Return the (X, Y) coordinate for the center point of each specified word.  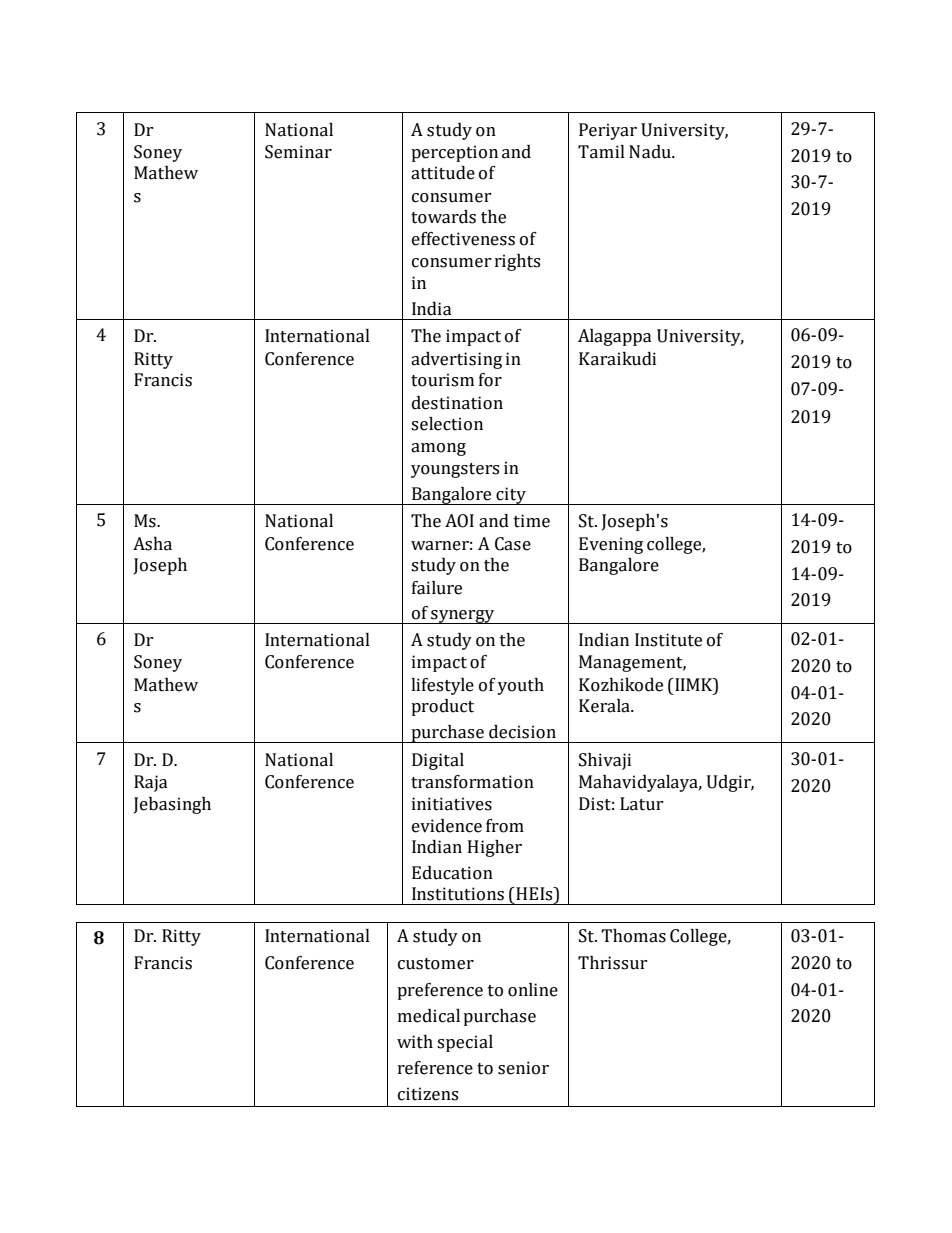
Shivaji (605, 761)
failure (437, 588)
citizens (428, 1094)
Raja (151, 783)
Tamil (601, 152)
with (415, 1042)
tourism (442, 380)
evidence (447, 826)
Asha (152, 544)
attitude (443, 173)
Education (452, 873)
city (511, 496)
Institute (668, 640)
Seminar (298, 152)
